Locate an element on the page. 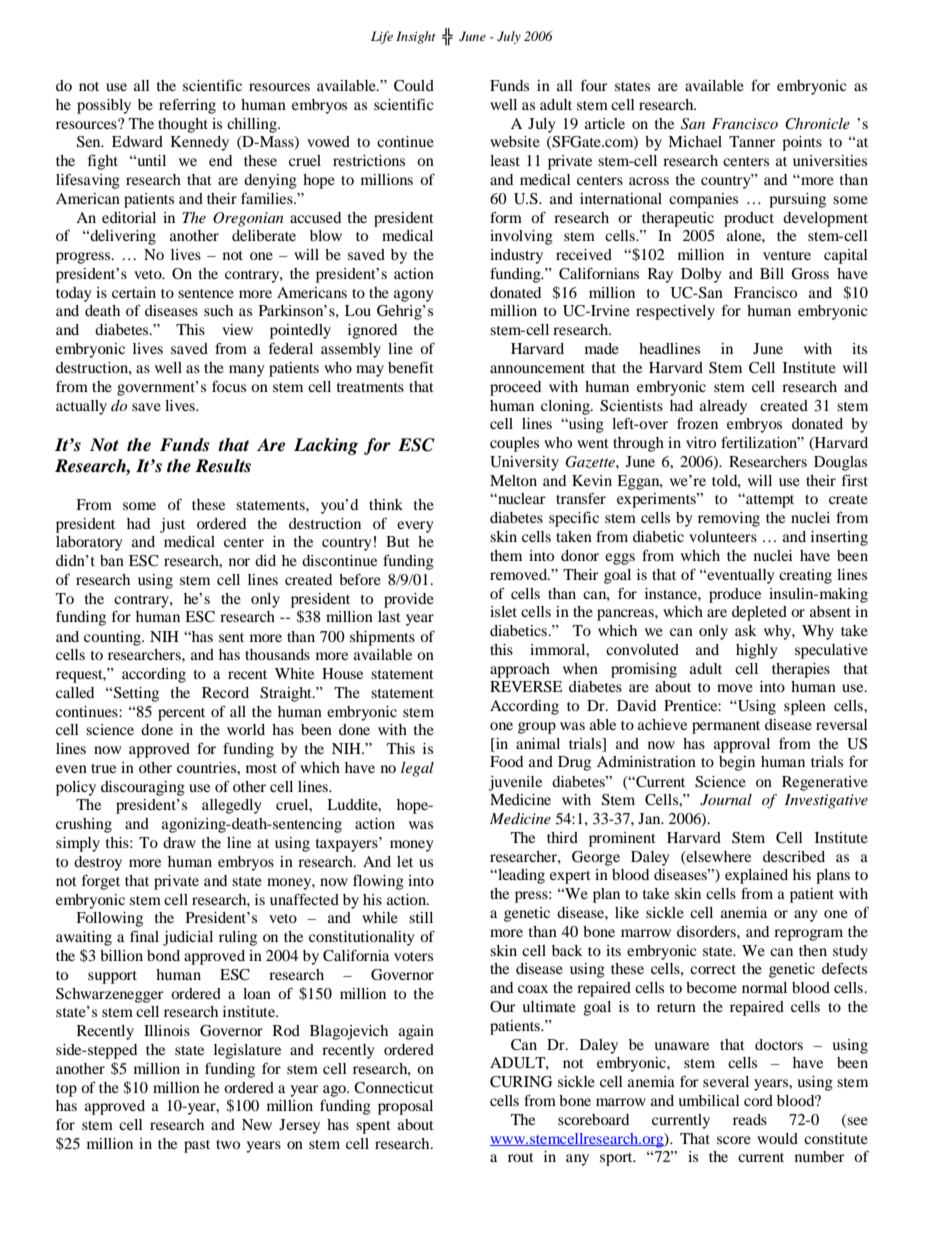 Image resolution: width=952 pixels, height=1233 pixels. Chronicle is located at coordinates (817, 124).
